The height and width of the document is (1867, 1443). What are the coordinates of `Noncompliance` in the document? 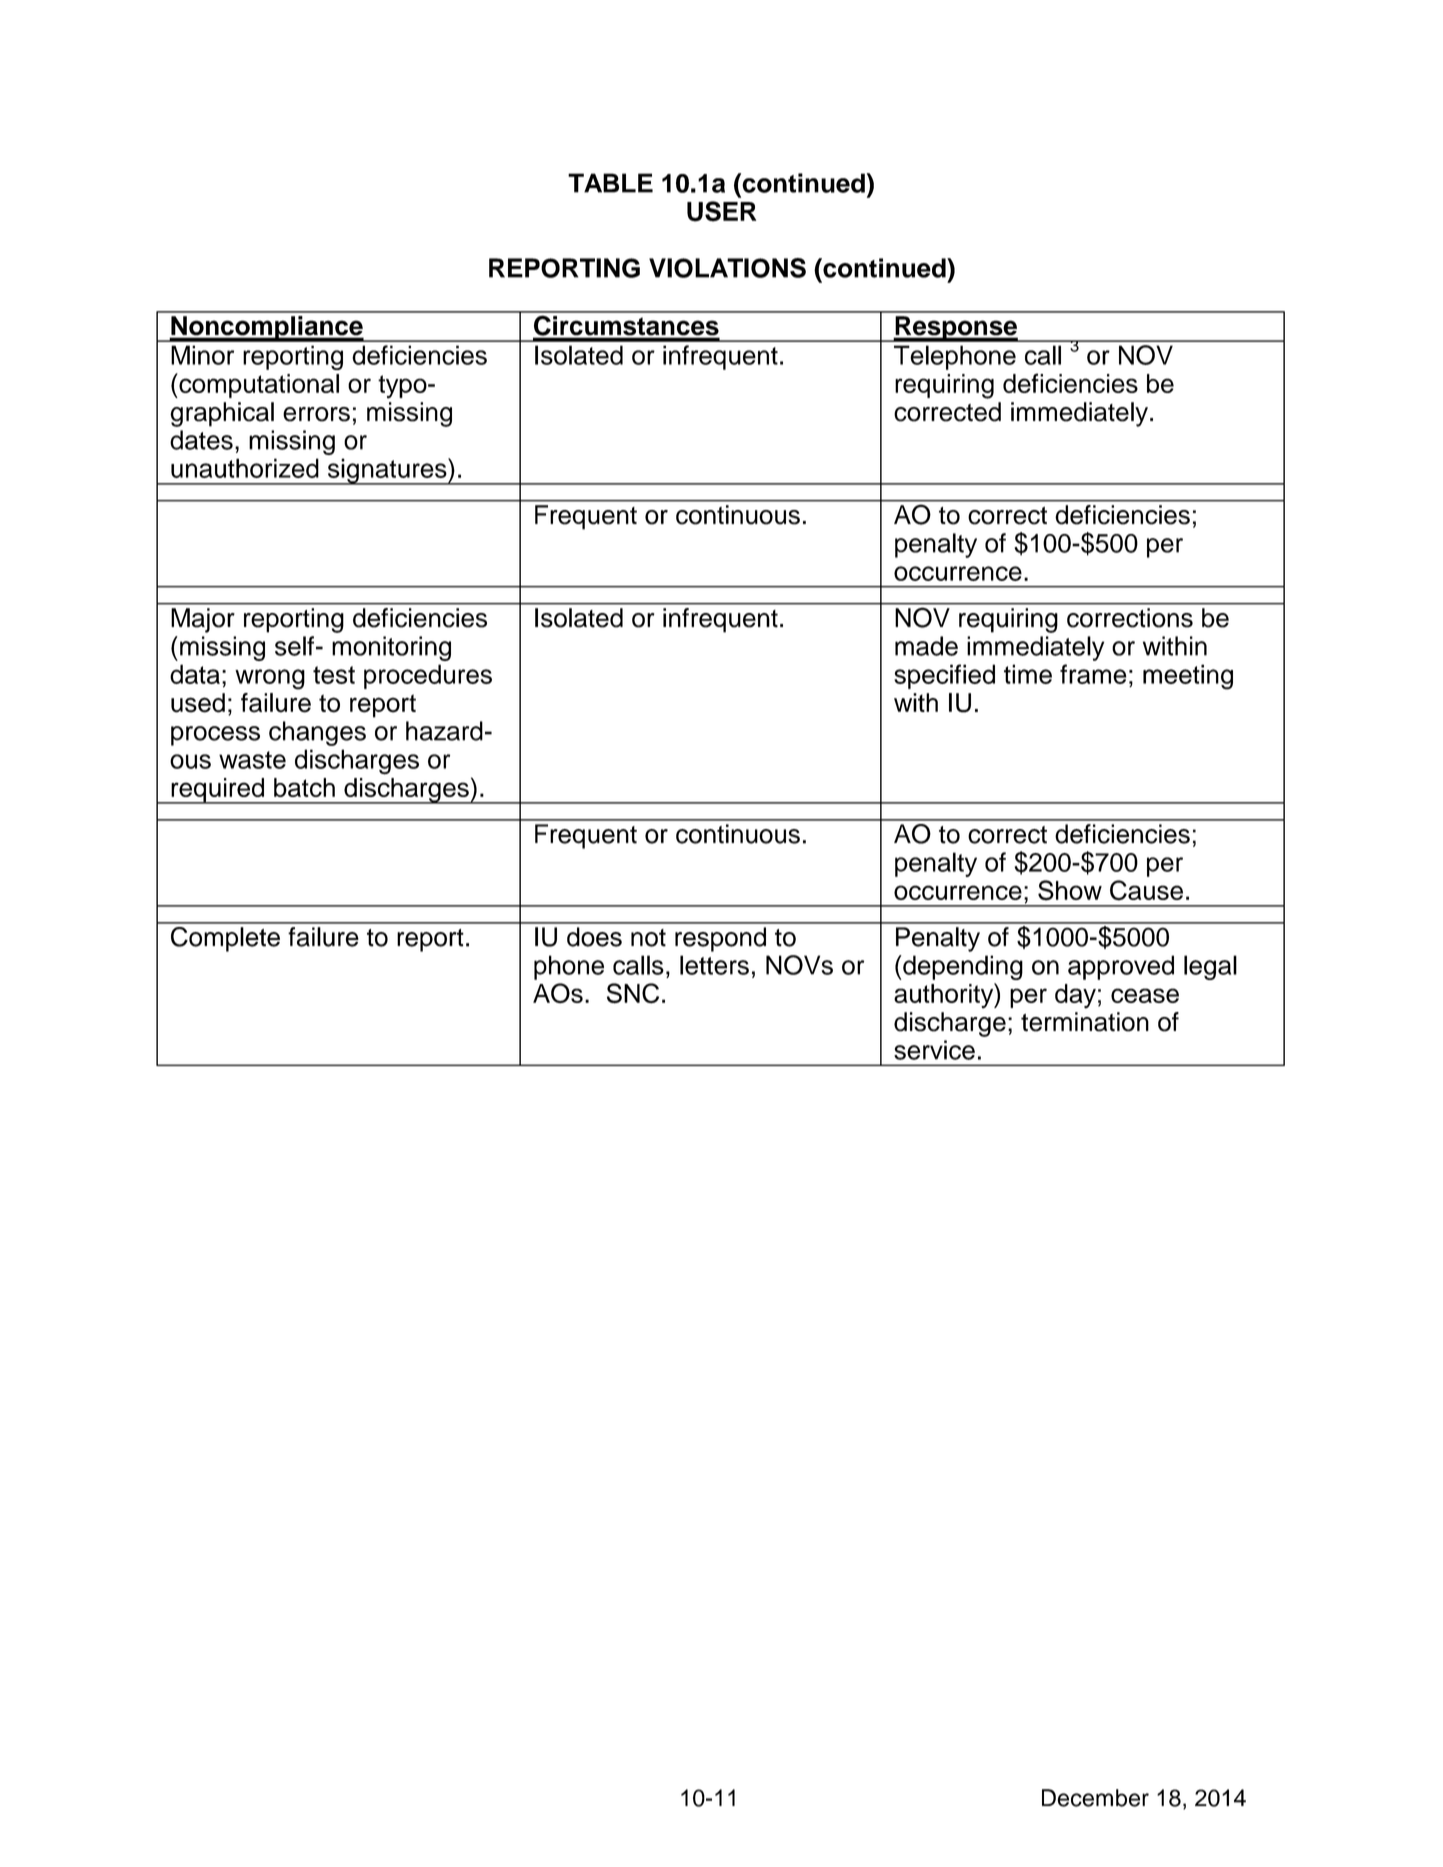 It's located at (267, 329).
